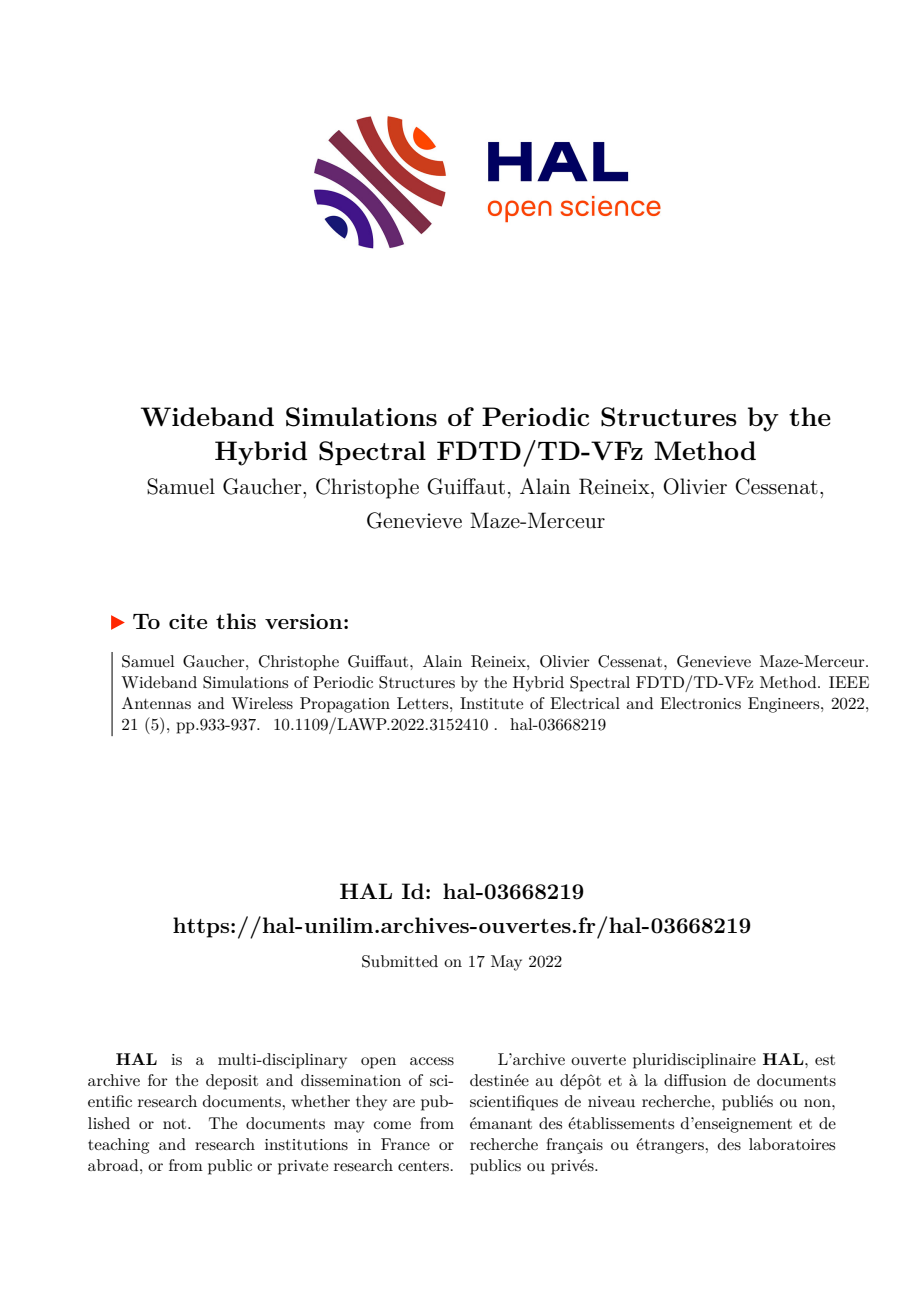  Describe the element at coordinates (400, 961) in the screenshot. I see `Submitted` at that location.
